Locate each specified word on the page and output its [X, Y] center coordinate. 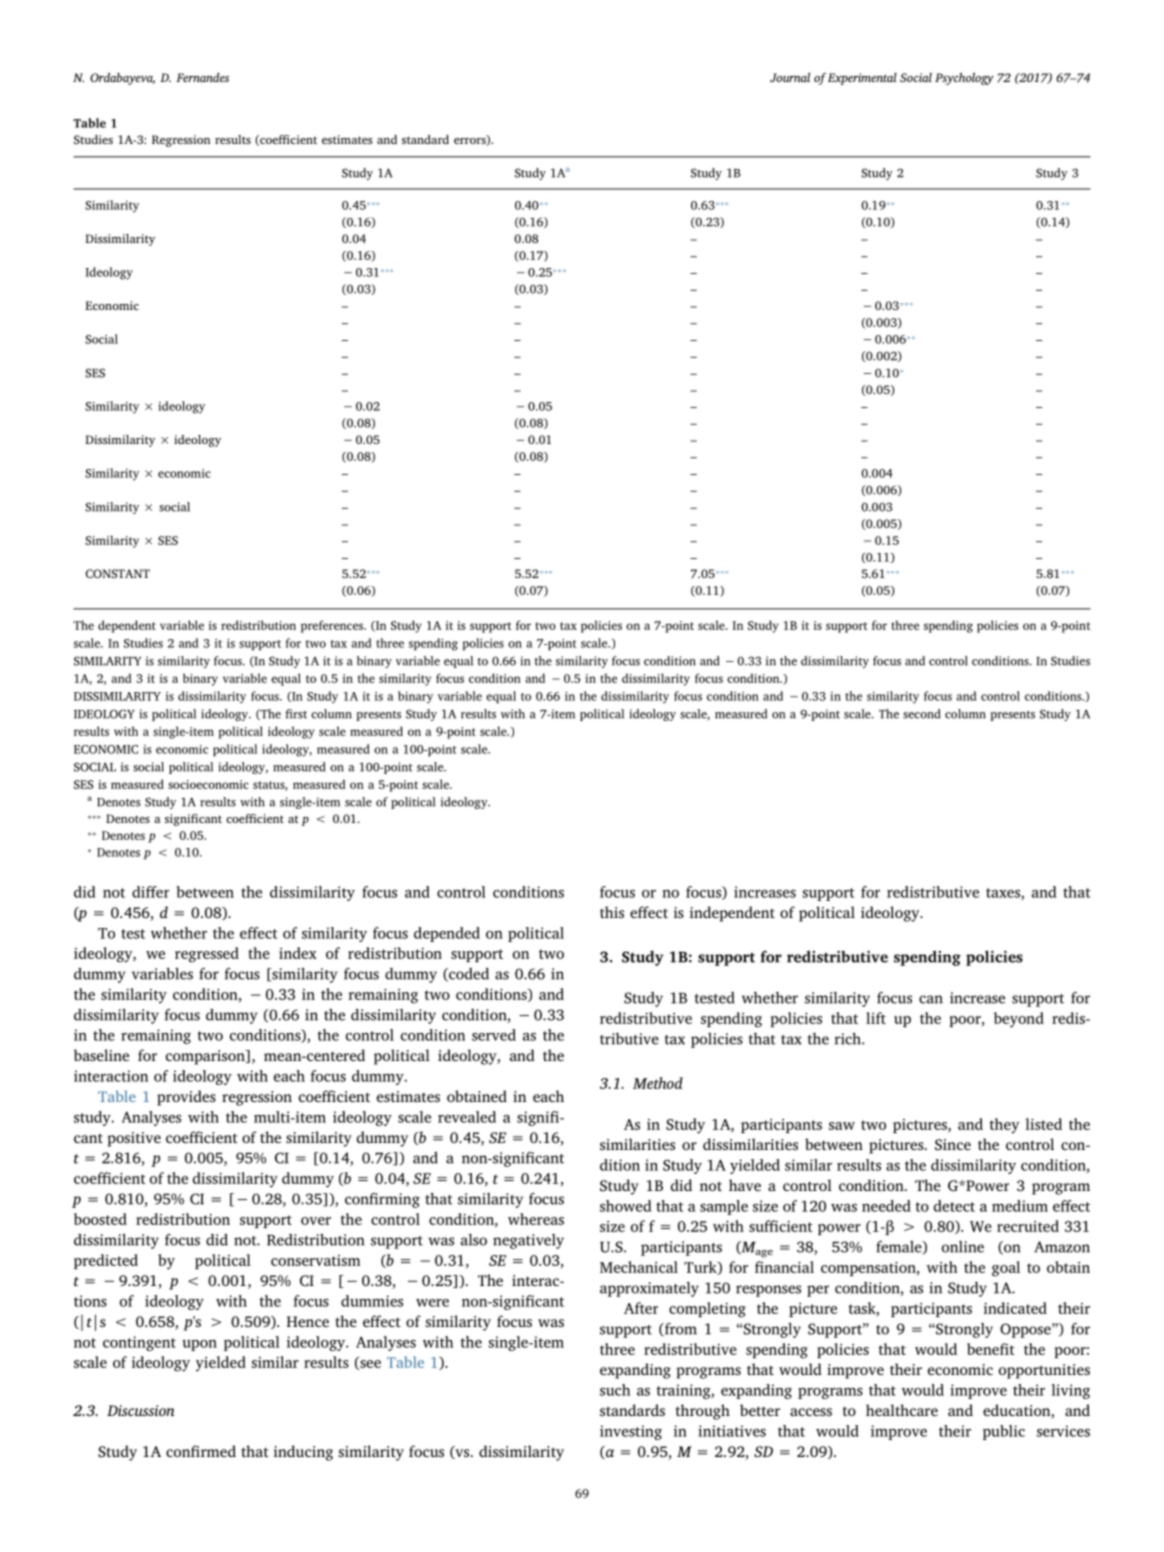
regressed [207, 955]
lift [876, 1018]
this [612, 912]
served [494, 1035]
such [615, 1390]
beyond [1019, 1020]
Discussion [141, 1410]
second [922, 714]
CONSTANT [117, 573]
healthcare [902, 1410]
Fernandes [202, 77]
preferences [333, 626]
